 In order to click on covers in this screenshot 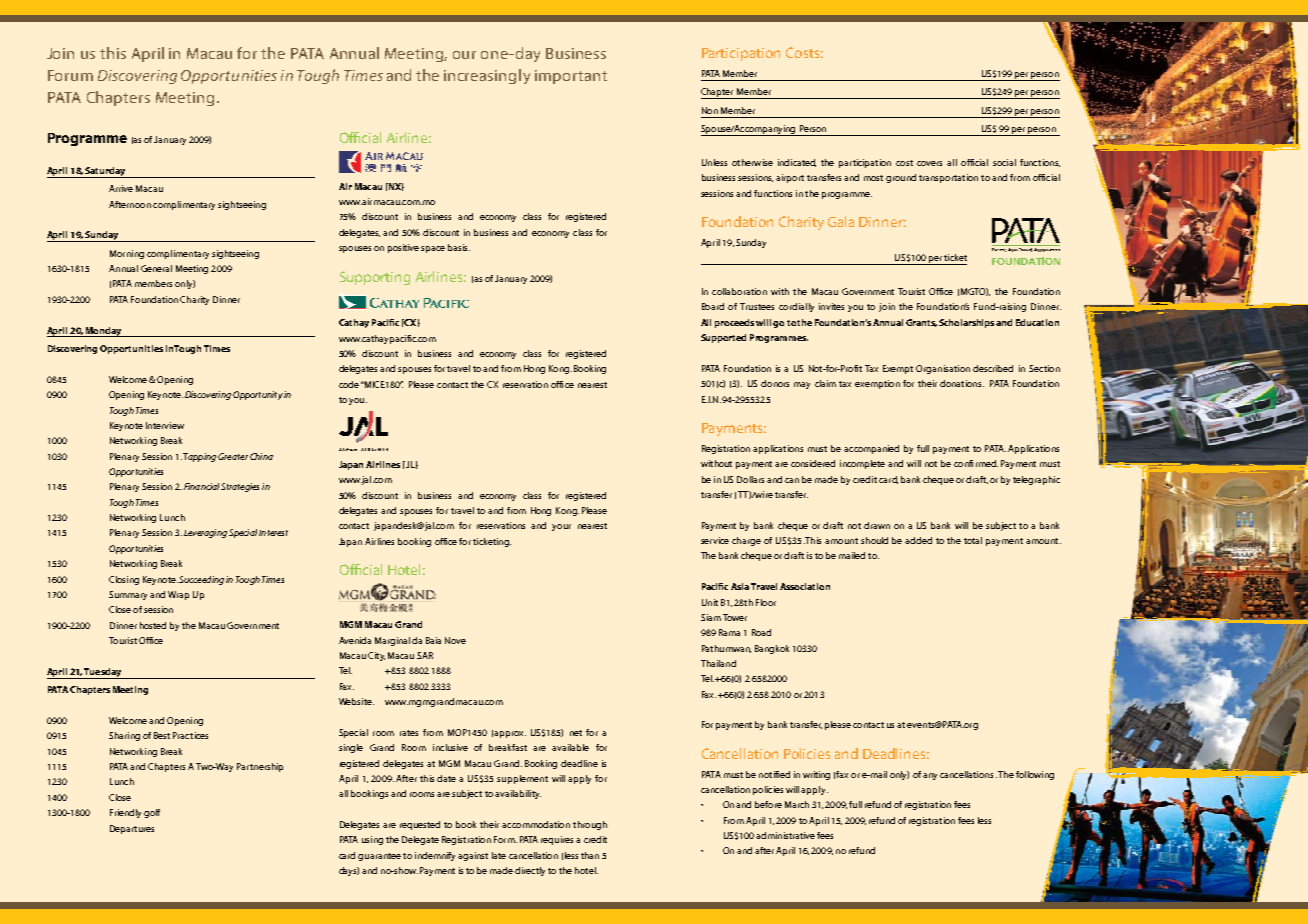, I will do `click(929, 163)`.
